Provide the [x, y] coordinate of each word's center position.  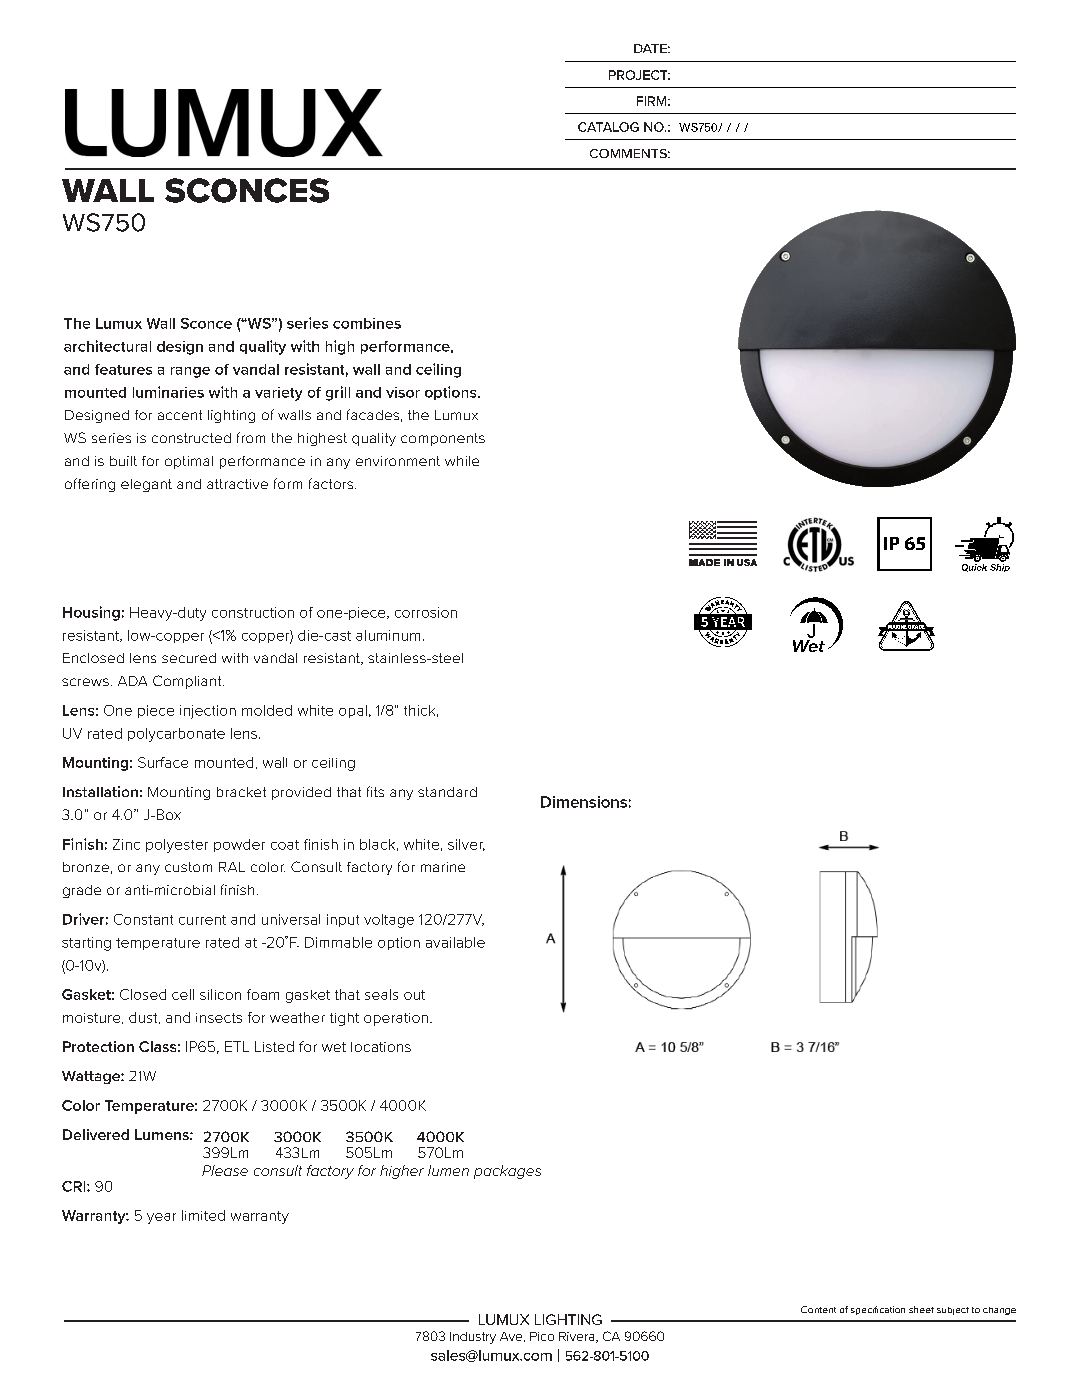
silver [466, 845]
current [202, 920]
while [462, 461]
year [161, 1218]
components [443, 439]
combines [367, 323]
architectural [107, 346]
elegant [146, 485]
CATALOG [608, 127]
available [455, 942]
